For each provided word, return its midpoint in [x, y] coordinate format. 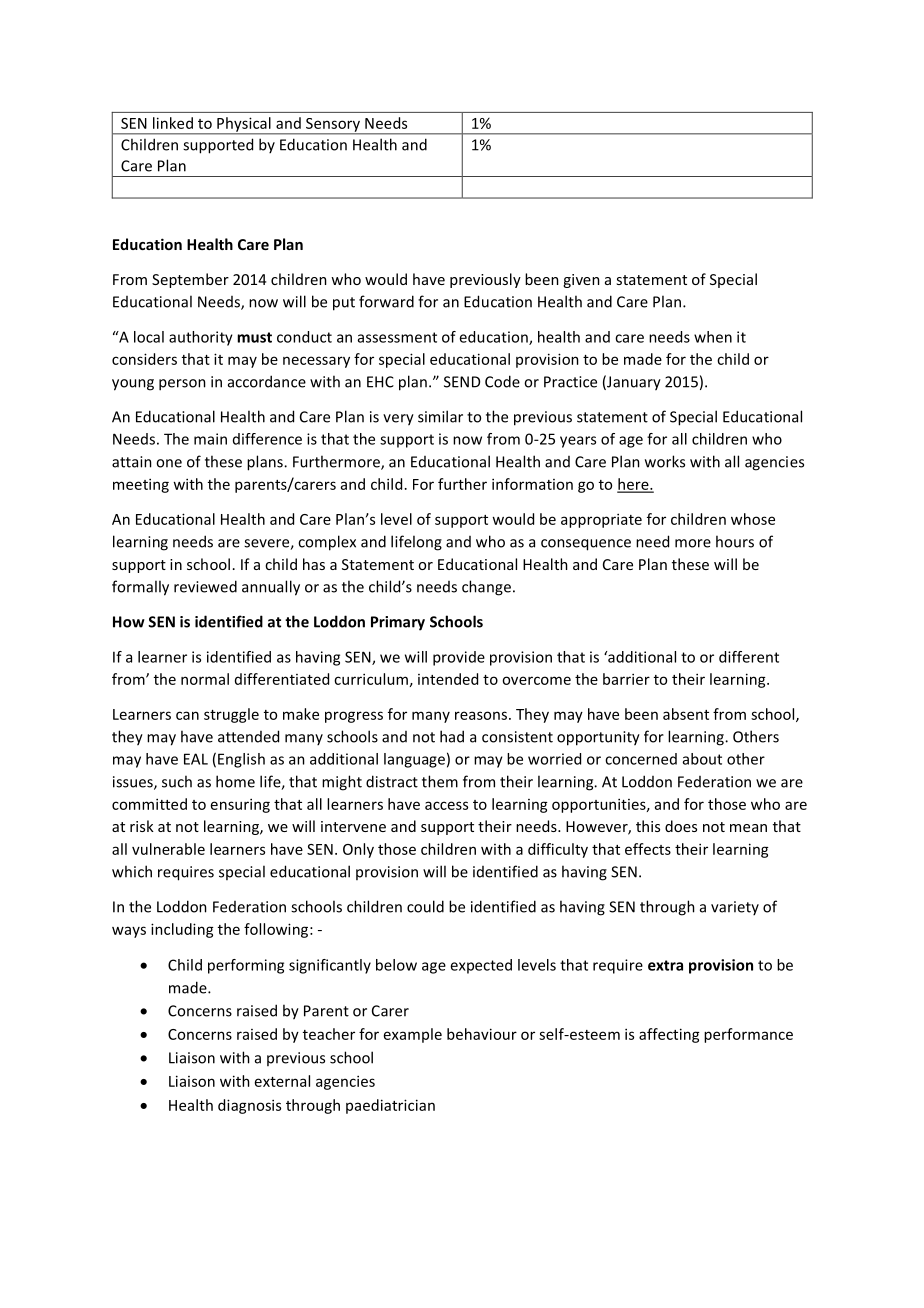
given [581, 281]
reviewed [205, 586]
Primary [398, 623]
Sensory [333, 126]
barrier [626, 679]
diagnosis [249, 1106]
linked [173, 123]
